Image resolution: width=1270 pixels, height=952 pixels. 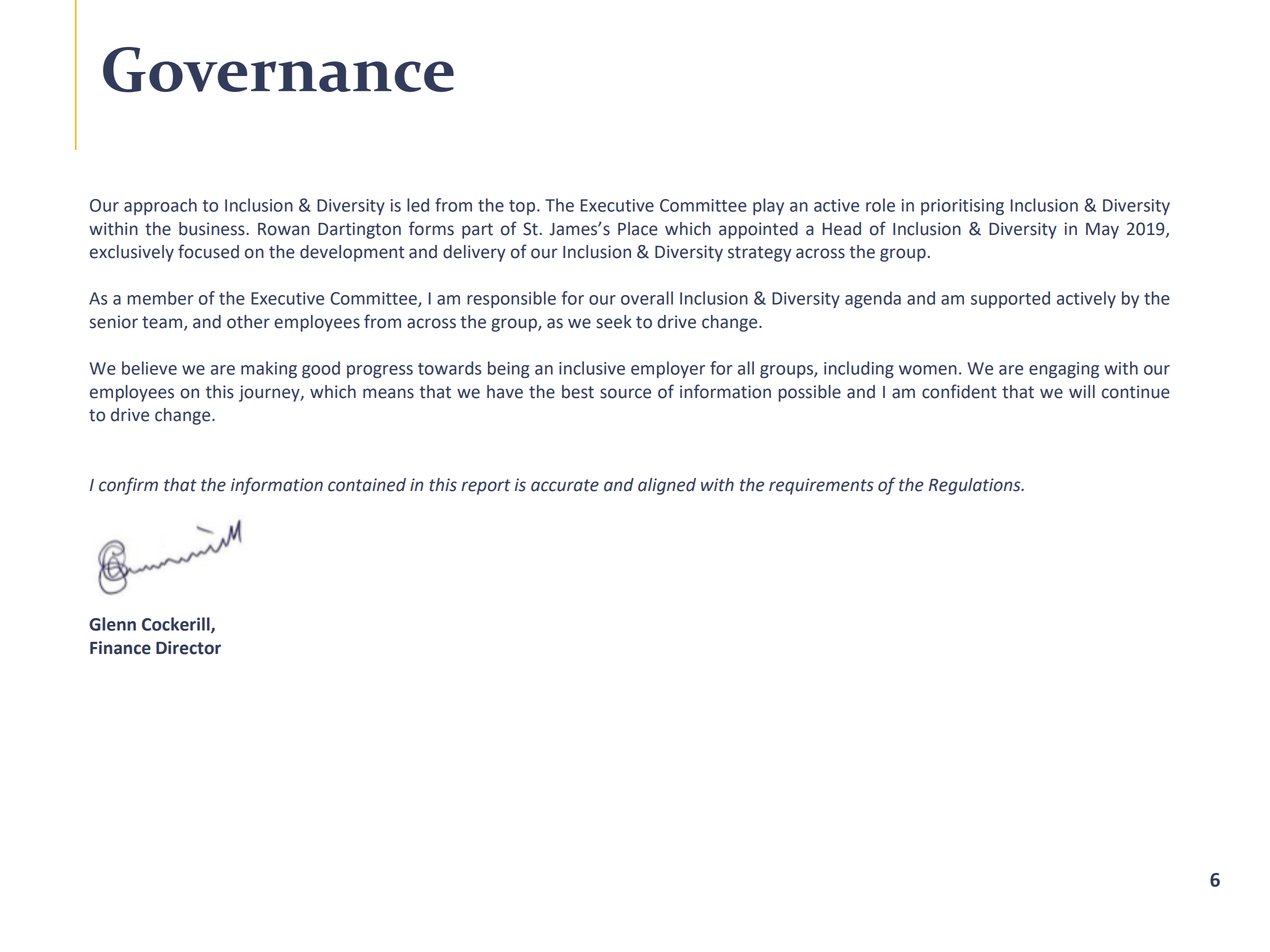 What do you see at coordinates (976, 486) in the document?
I see `Regulations` at bounding box center [976, 486].
